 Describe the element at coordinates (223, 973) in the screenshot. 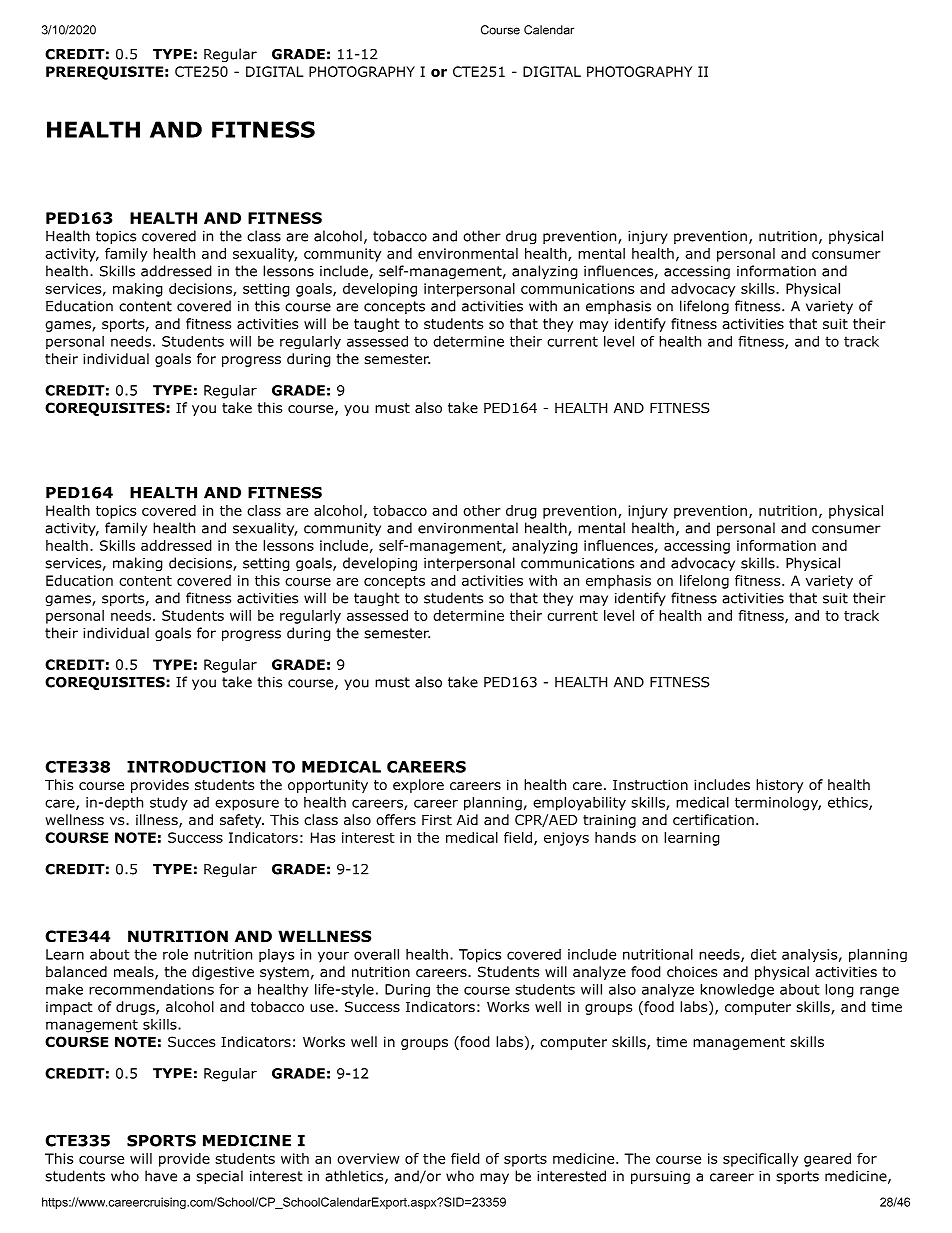

I see `digestive` at that location.
